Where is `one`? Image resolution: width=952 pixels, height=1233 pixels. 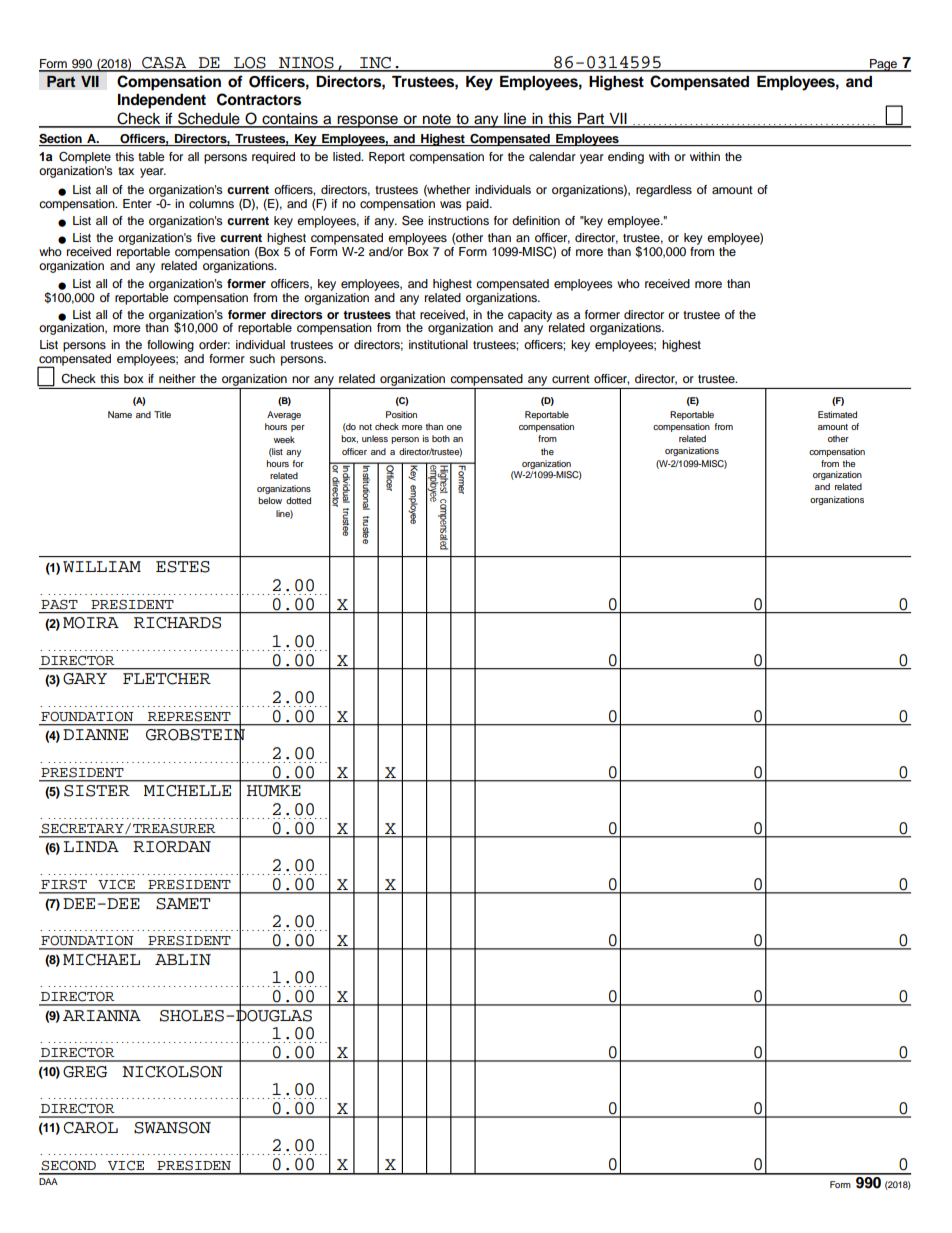 one is located at coordinates (454, 427).
